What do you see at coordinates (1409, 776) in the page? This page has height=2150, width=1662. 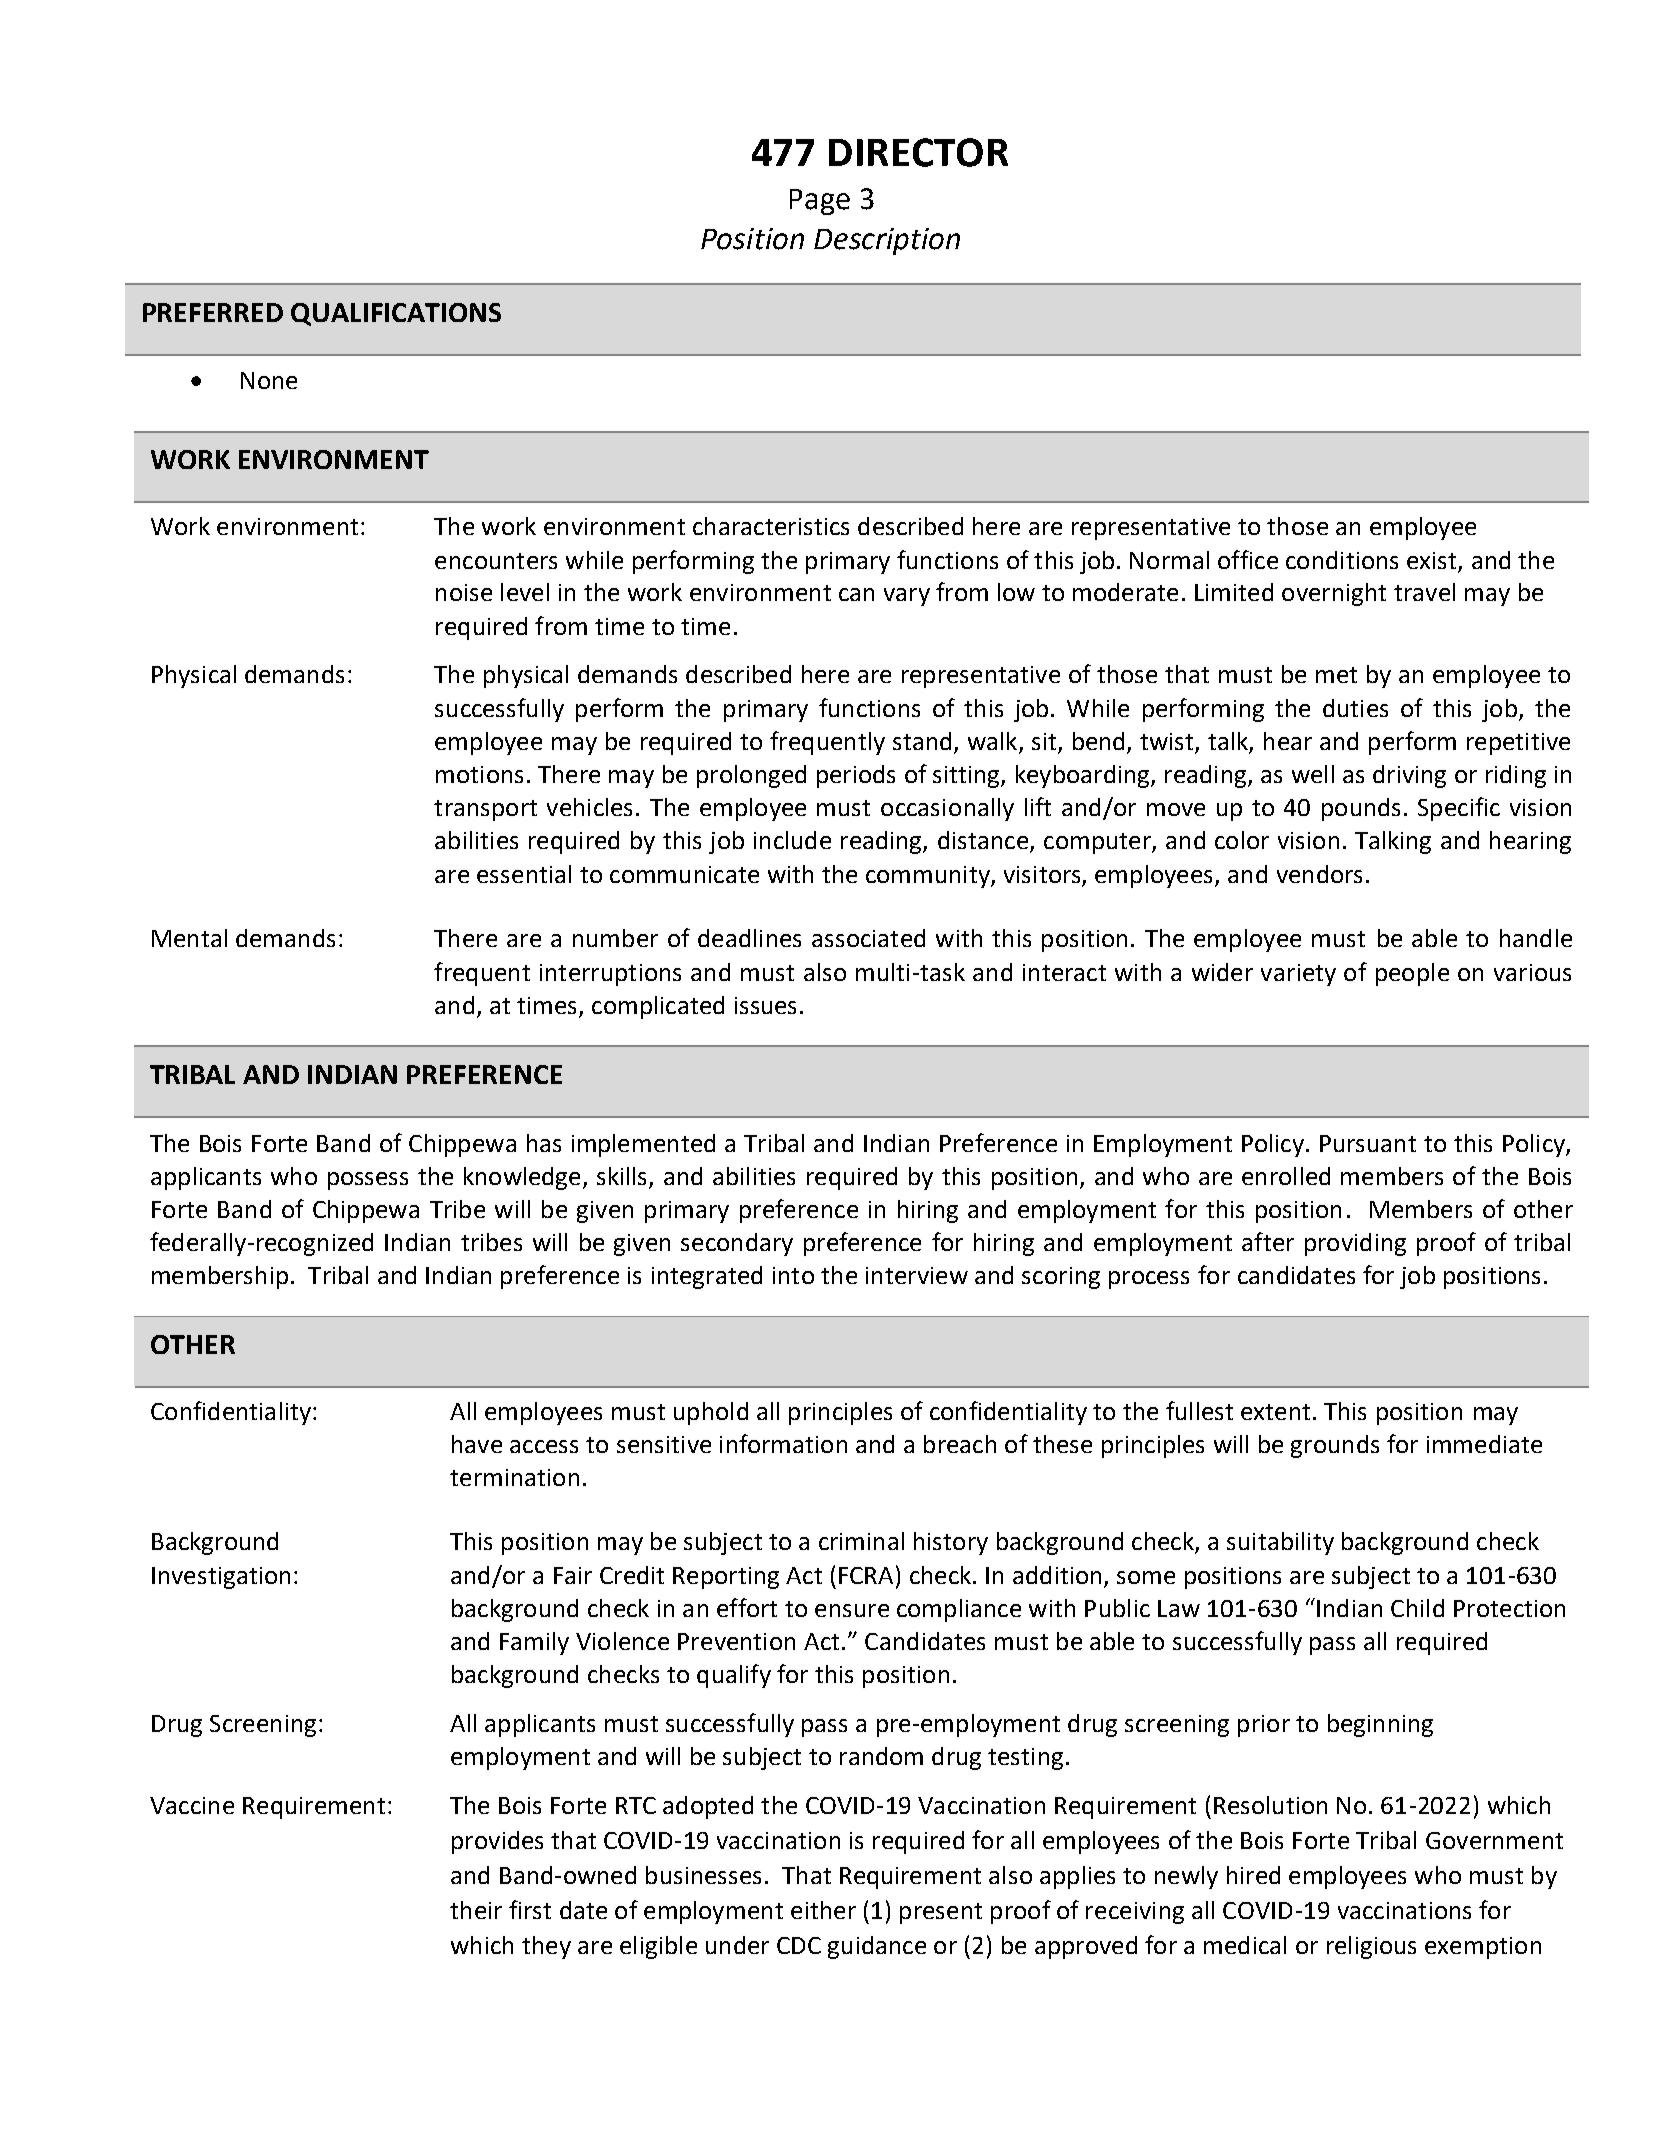 I see `driving` at bounding box center [1409, 776].
